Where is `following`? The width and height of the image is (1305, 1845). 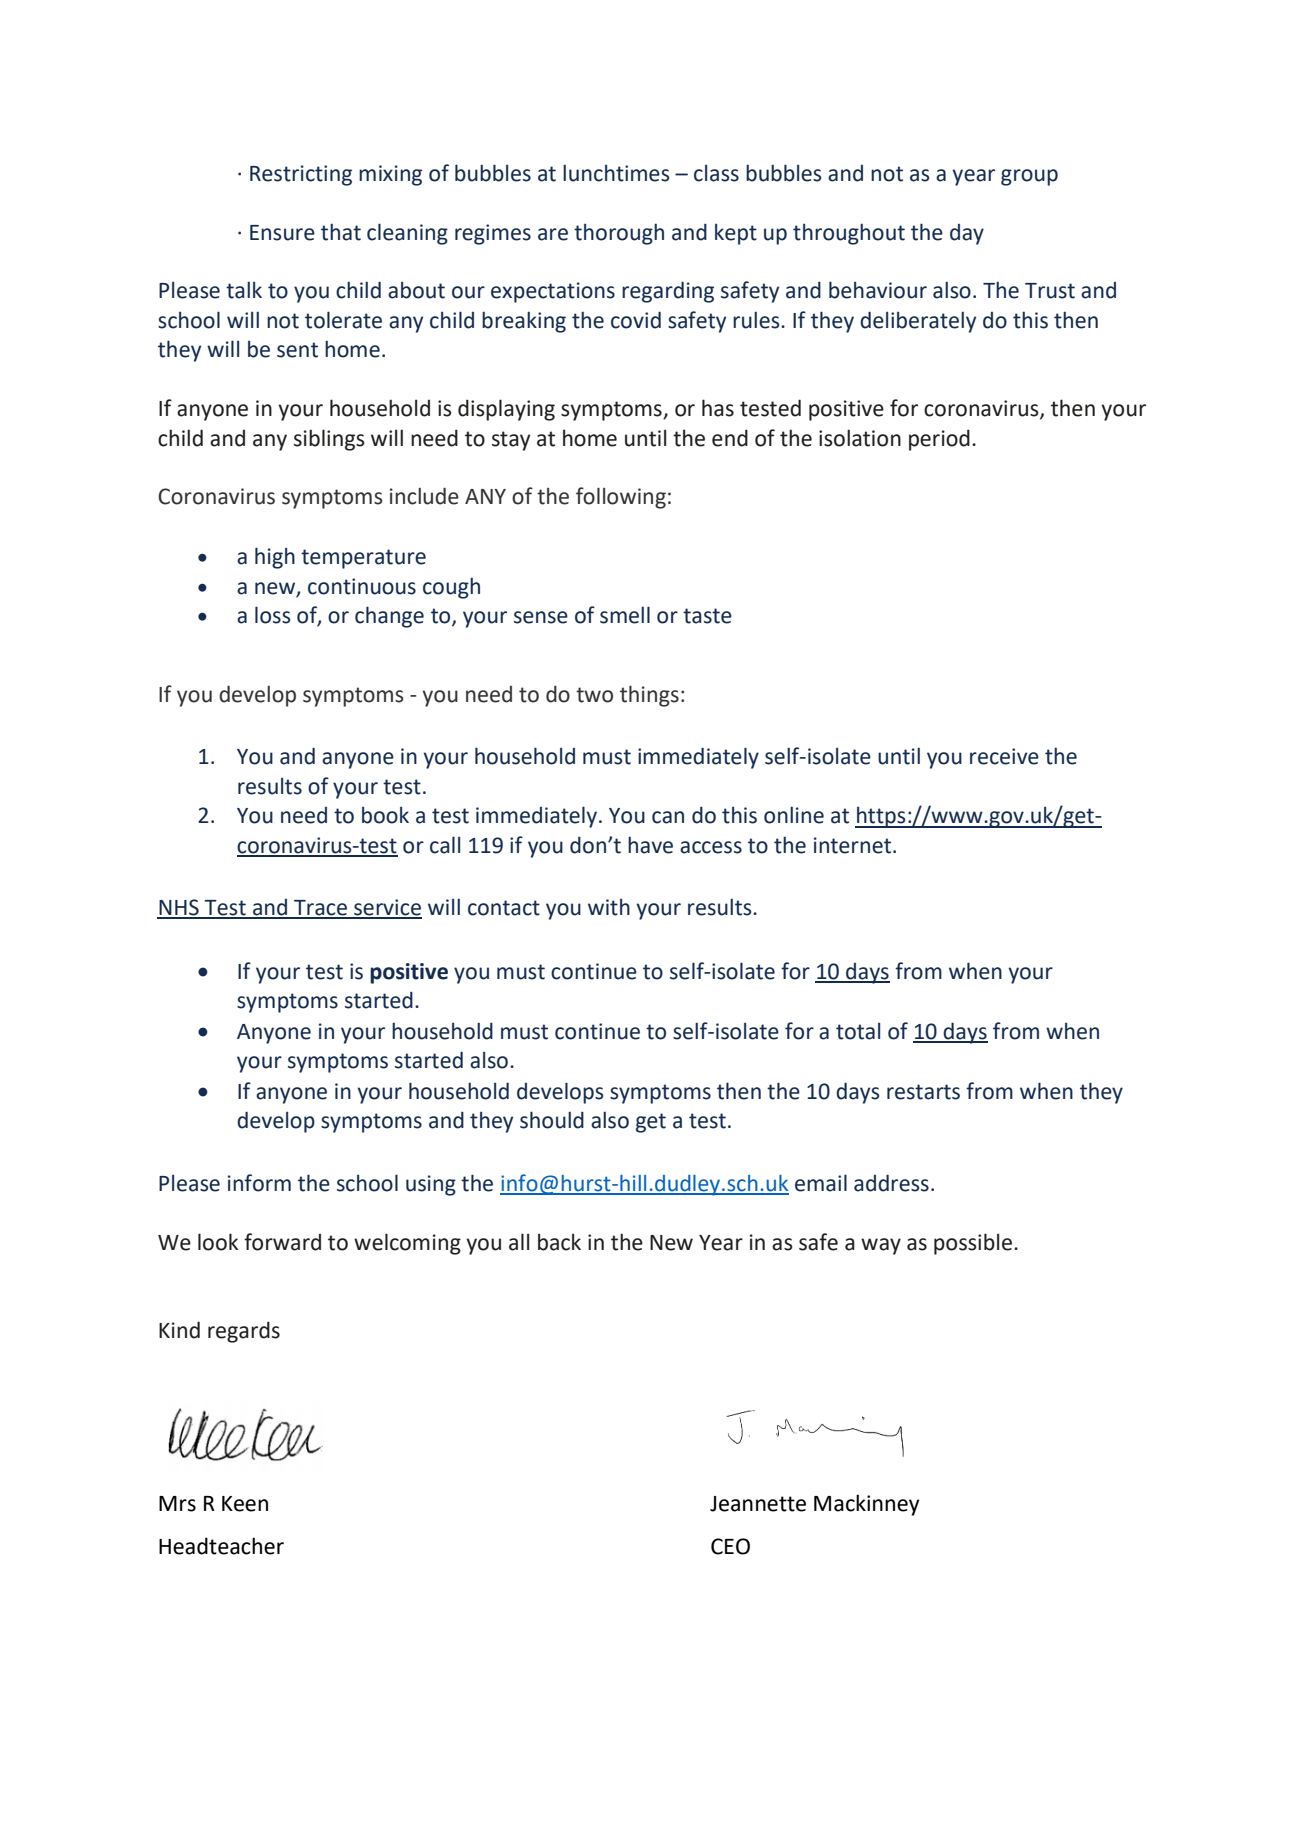
following is located at coordinates (621, 498).
